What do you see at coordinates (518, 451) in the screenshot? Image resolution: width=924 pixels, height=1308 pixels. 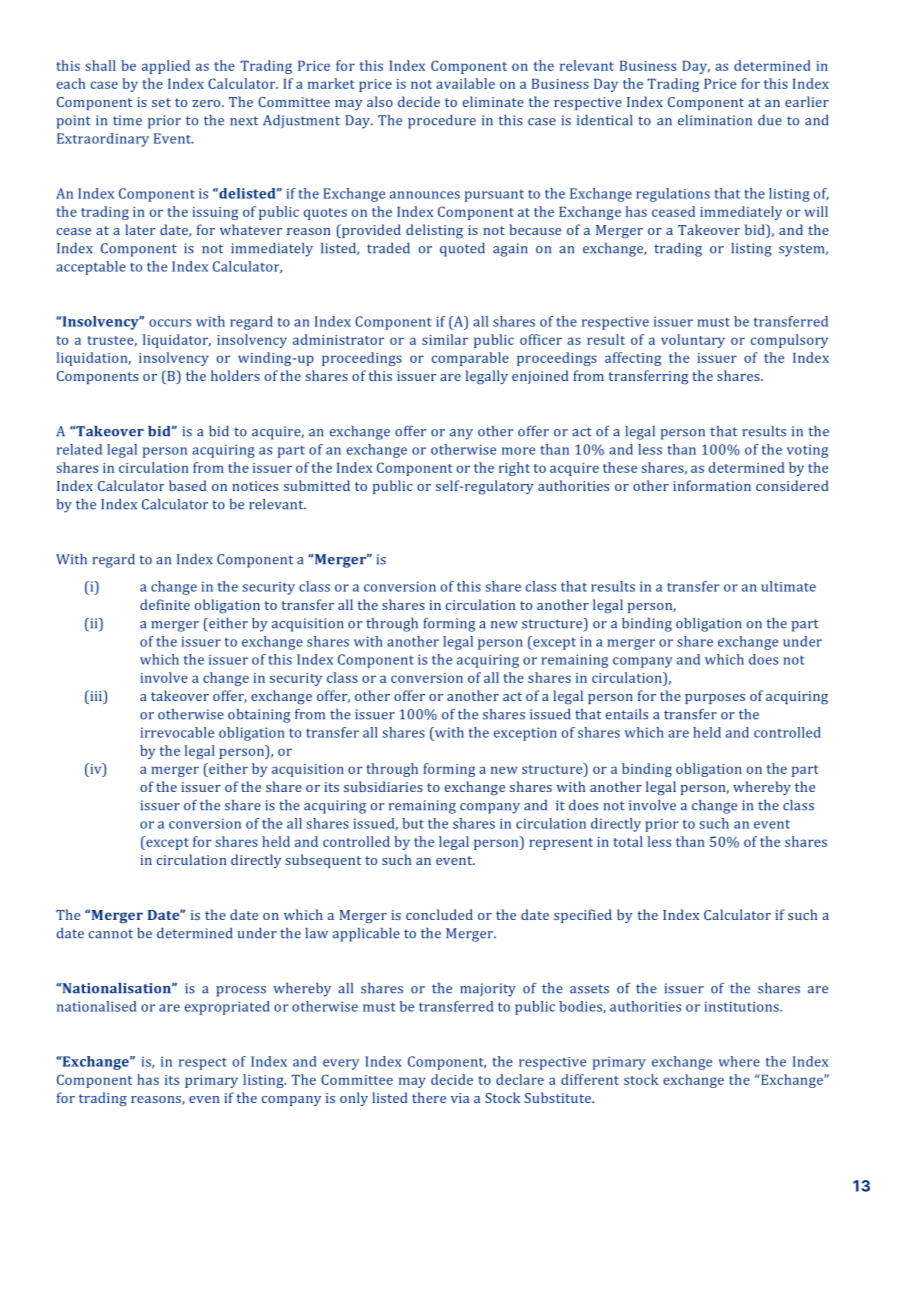 I see `more` at bounding box center [518, 451].
